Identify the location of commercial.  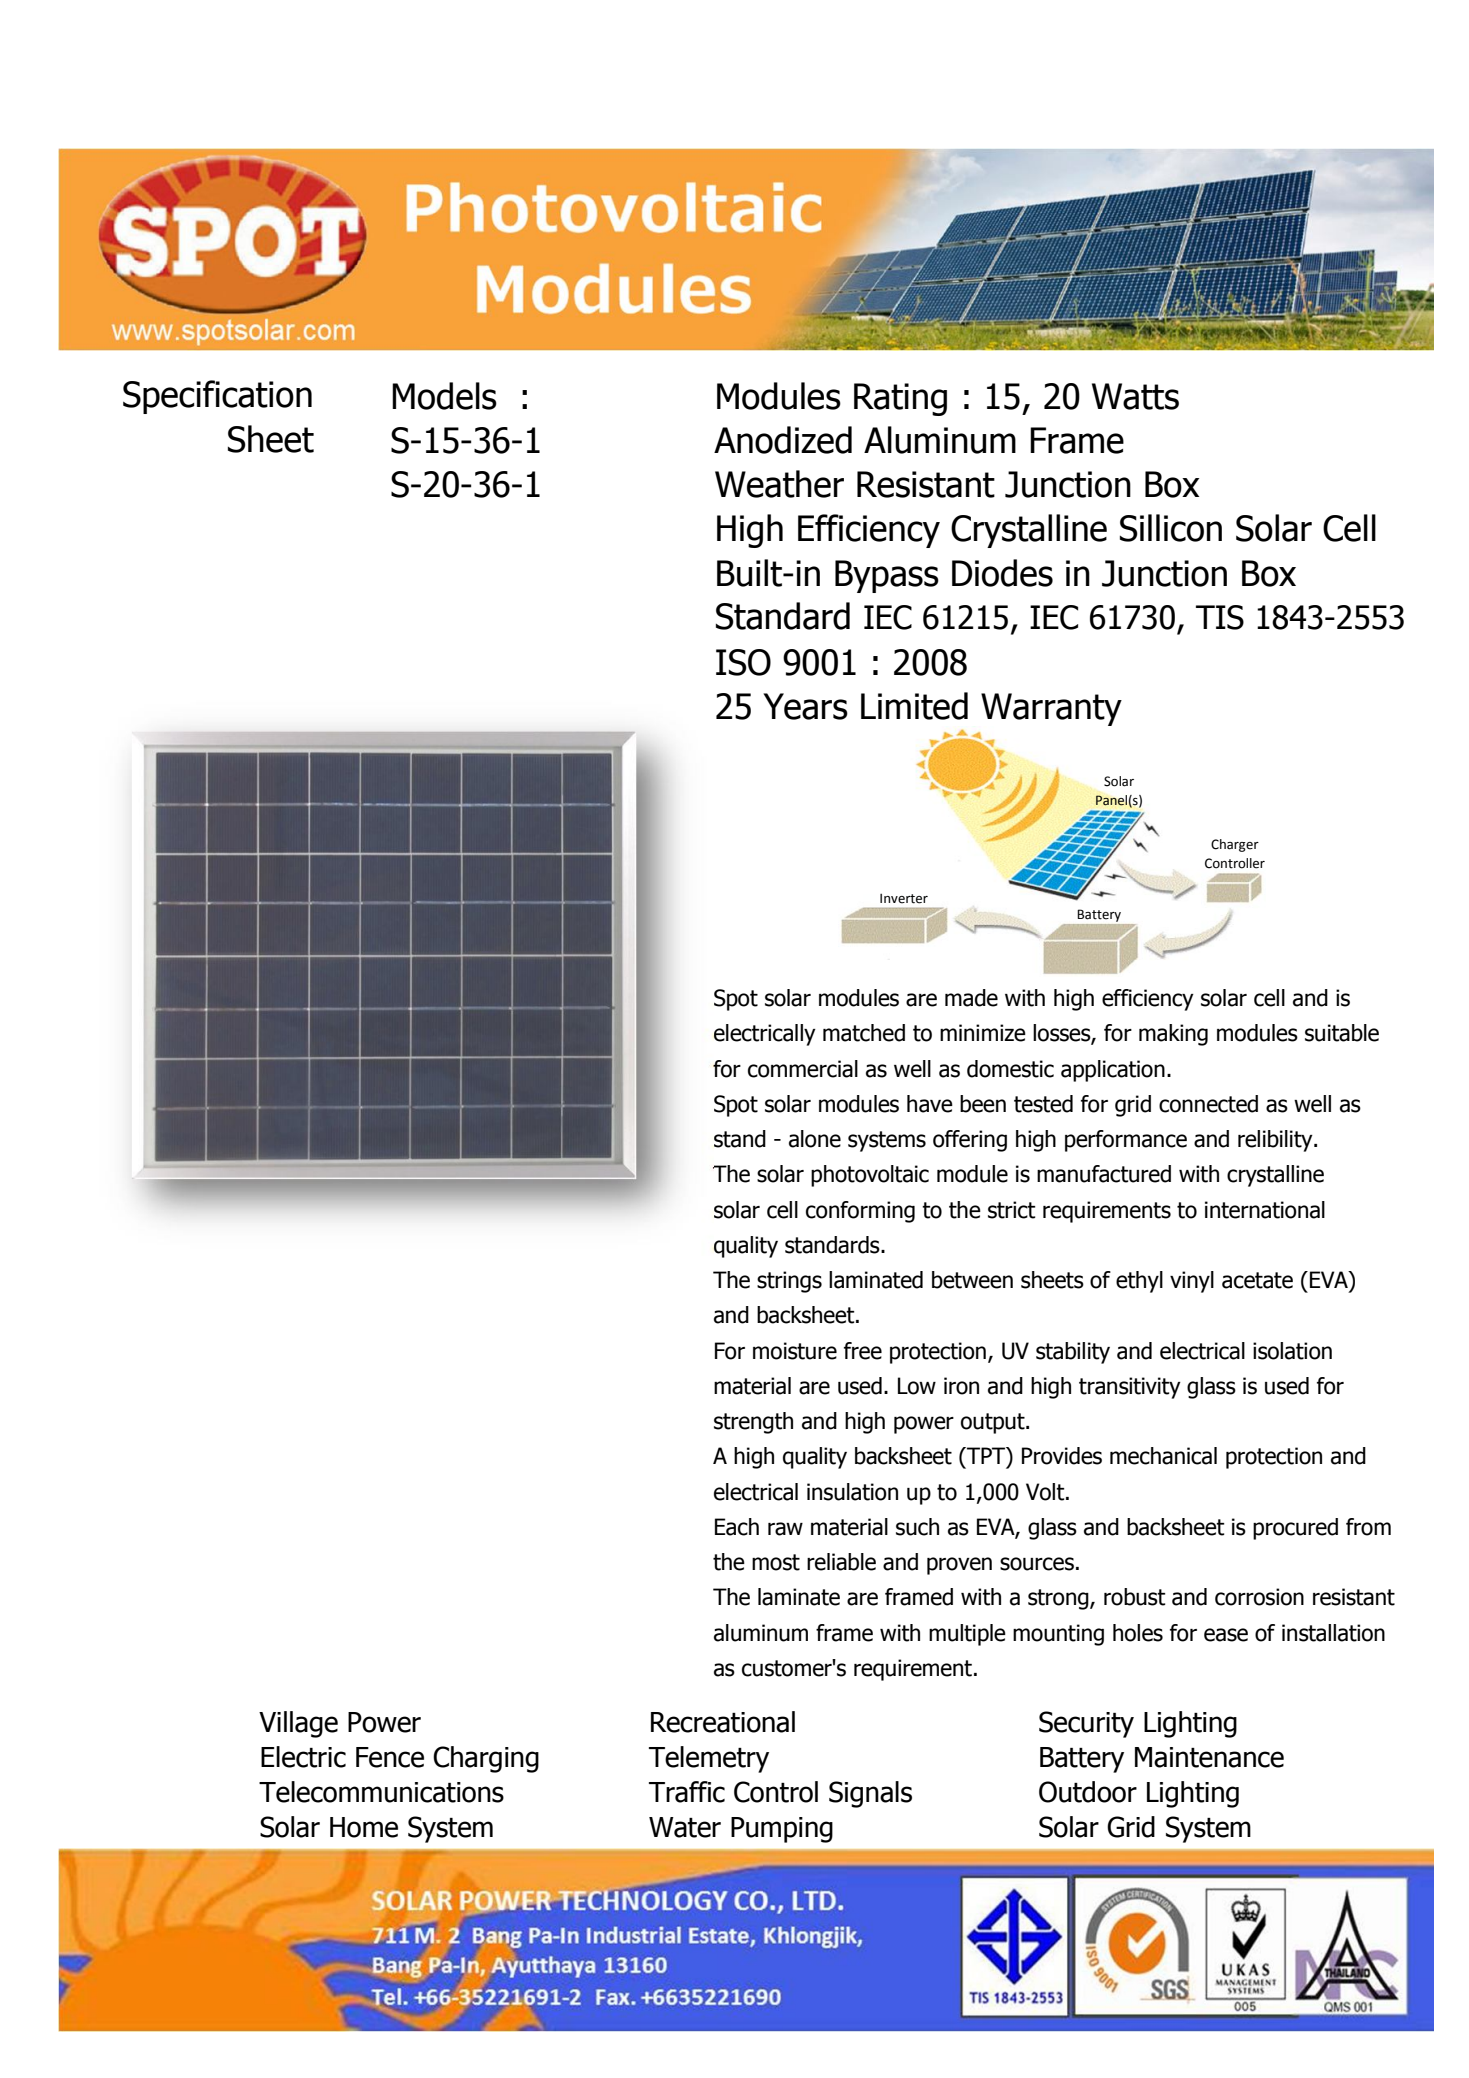
(803, 1069).
